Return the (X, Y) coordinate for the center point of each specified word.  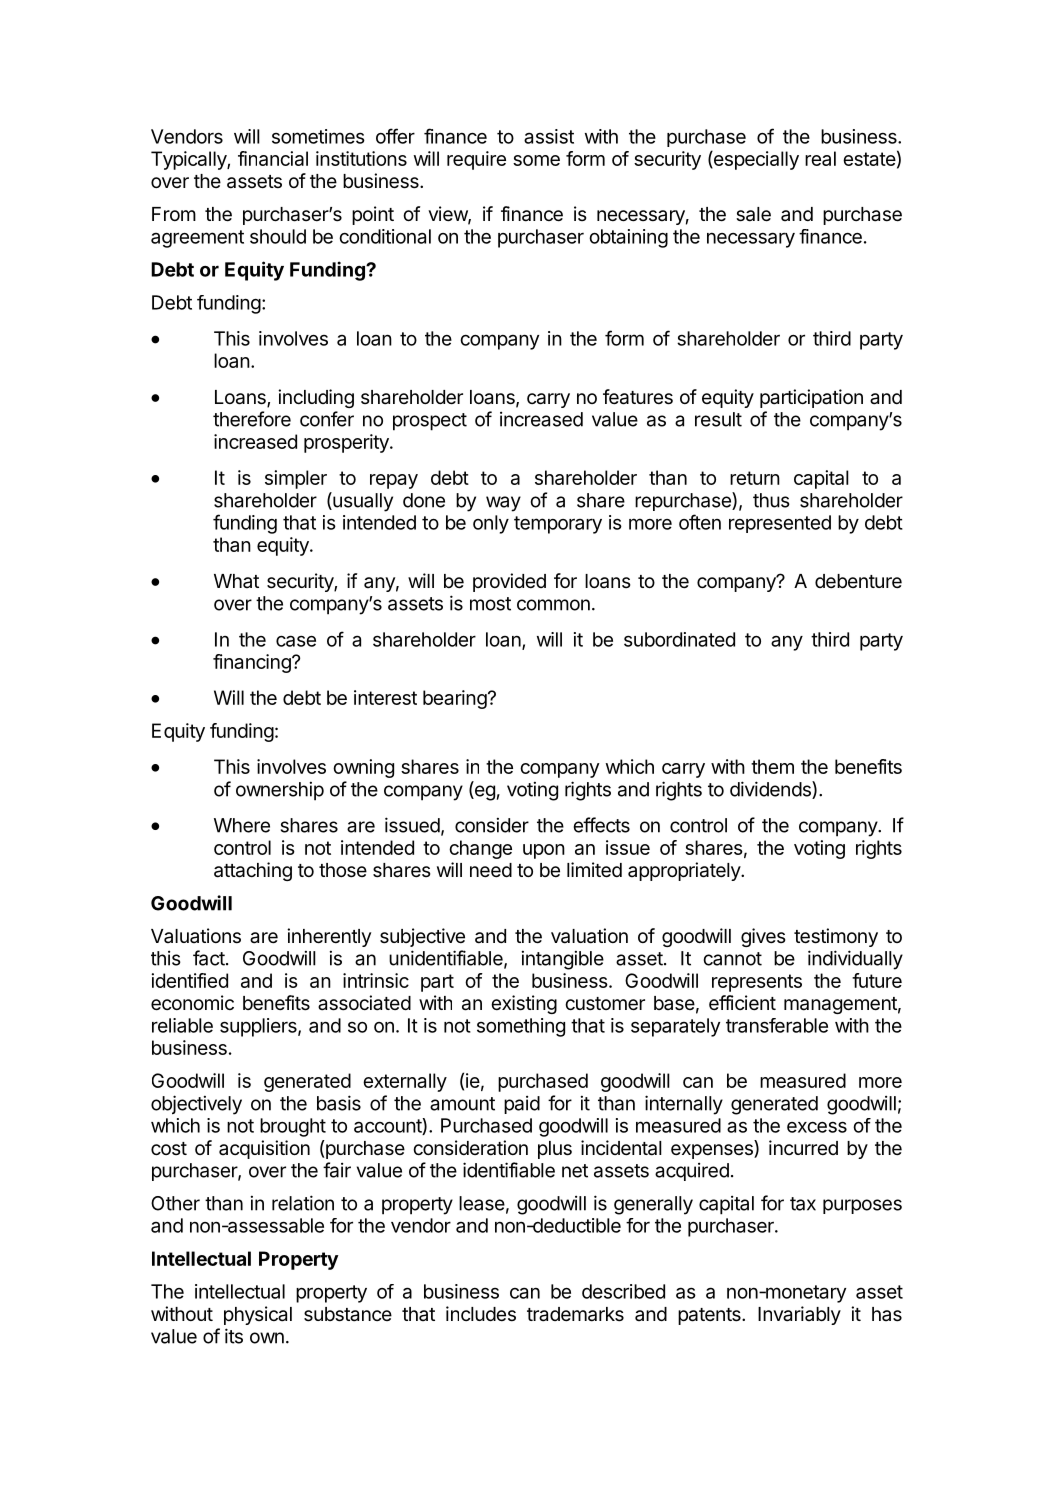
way (503, 504)
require (476, 160)
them (772, 766)
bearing (455, 699)
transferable (777, 1025)
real (820, 158)
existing (524, 1004)
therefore (252, 419)
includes (481, 1313)
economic (192, 1003)
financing (253, 663)
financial (273, 158)
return (755, 478)
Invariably (799, 1315)
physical (258, 1315)
